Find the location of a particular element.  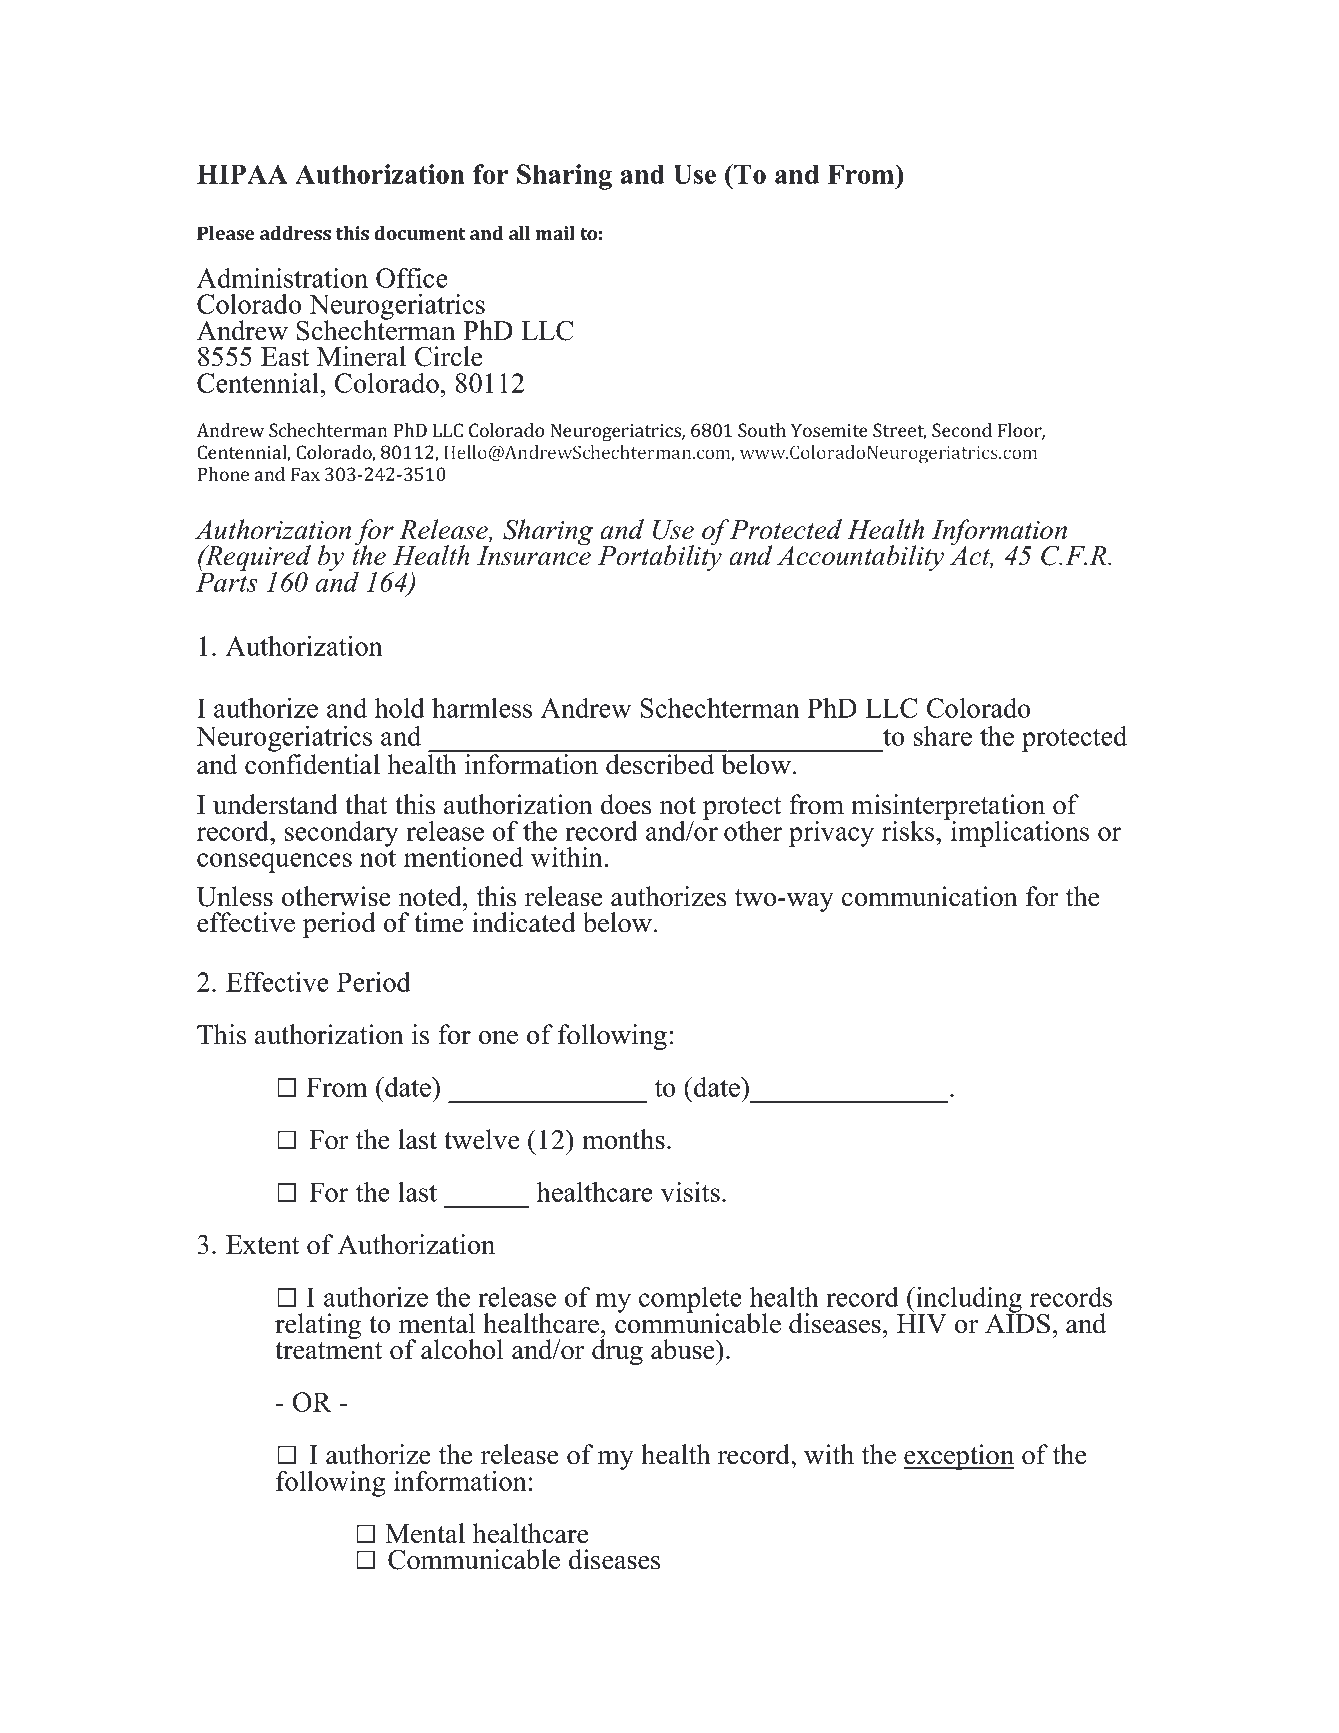

address is located at coordinates (295, 233).
